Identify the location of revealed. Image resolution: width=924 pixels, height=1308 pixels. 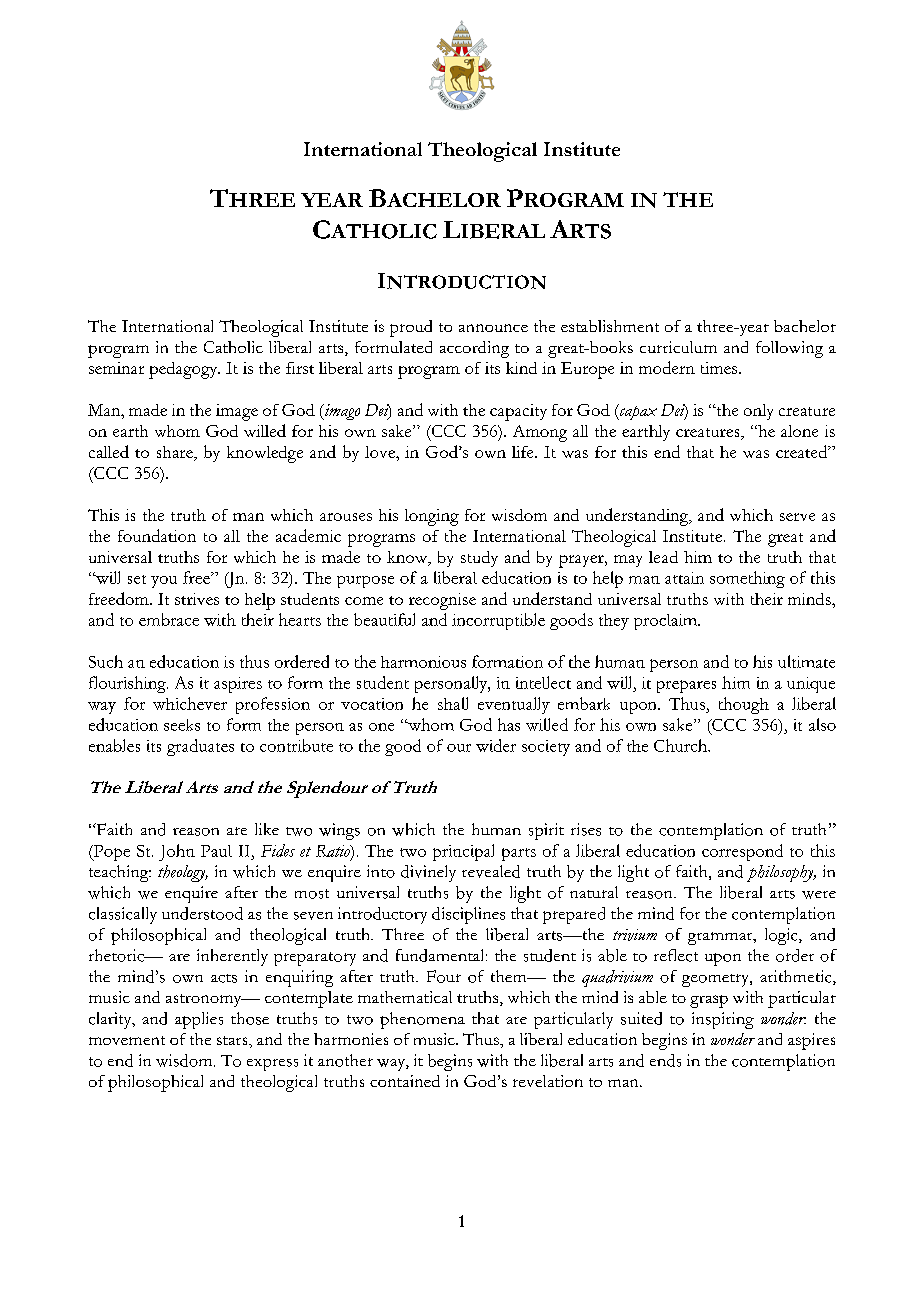
(491, 871).
